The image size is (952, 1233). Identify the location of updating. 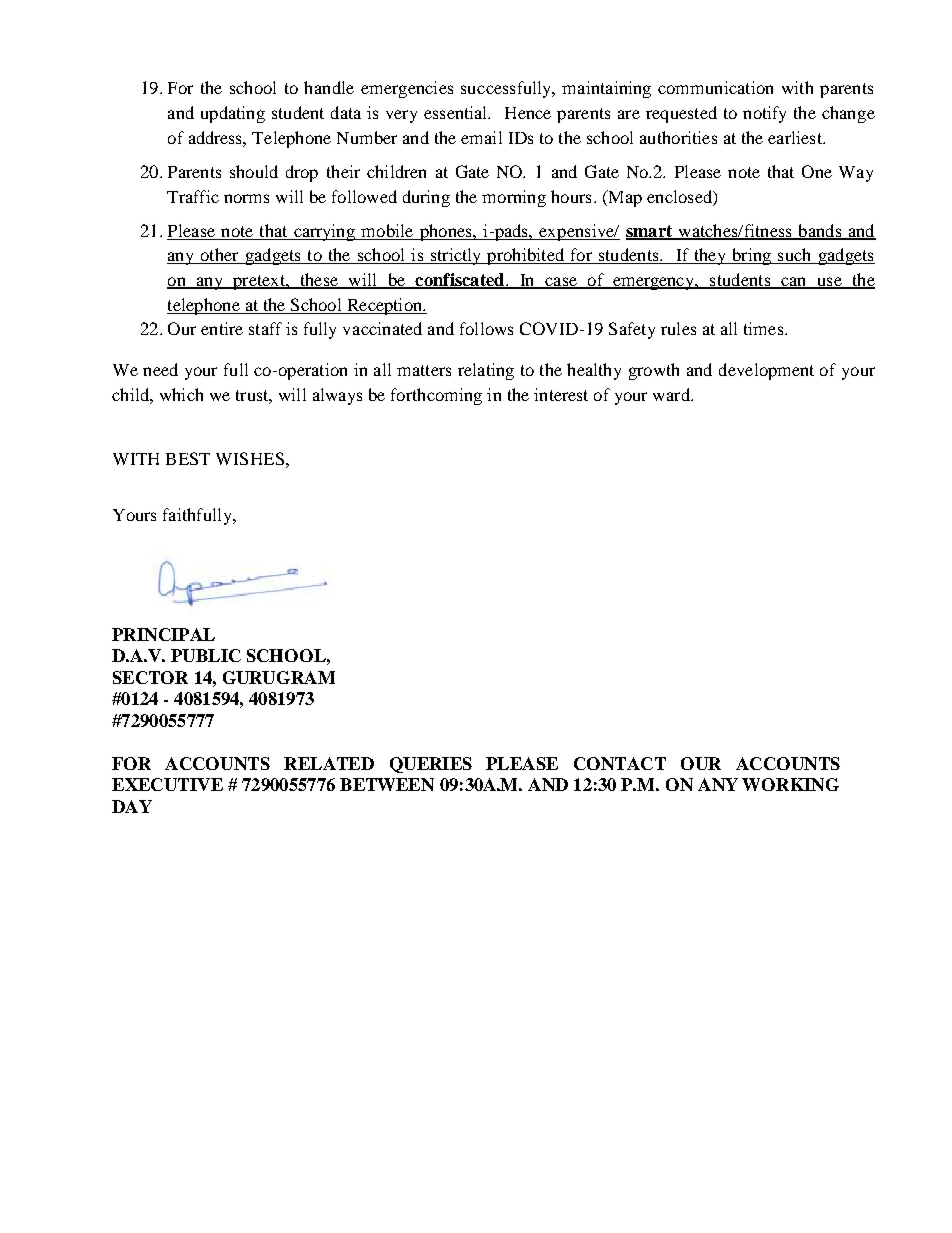
(233, 114).
